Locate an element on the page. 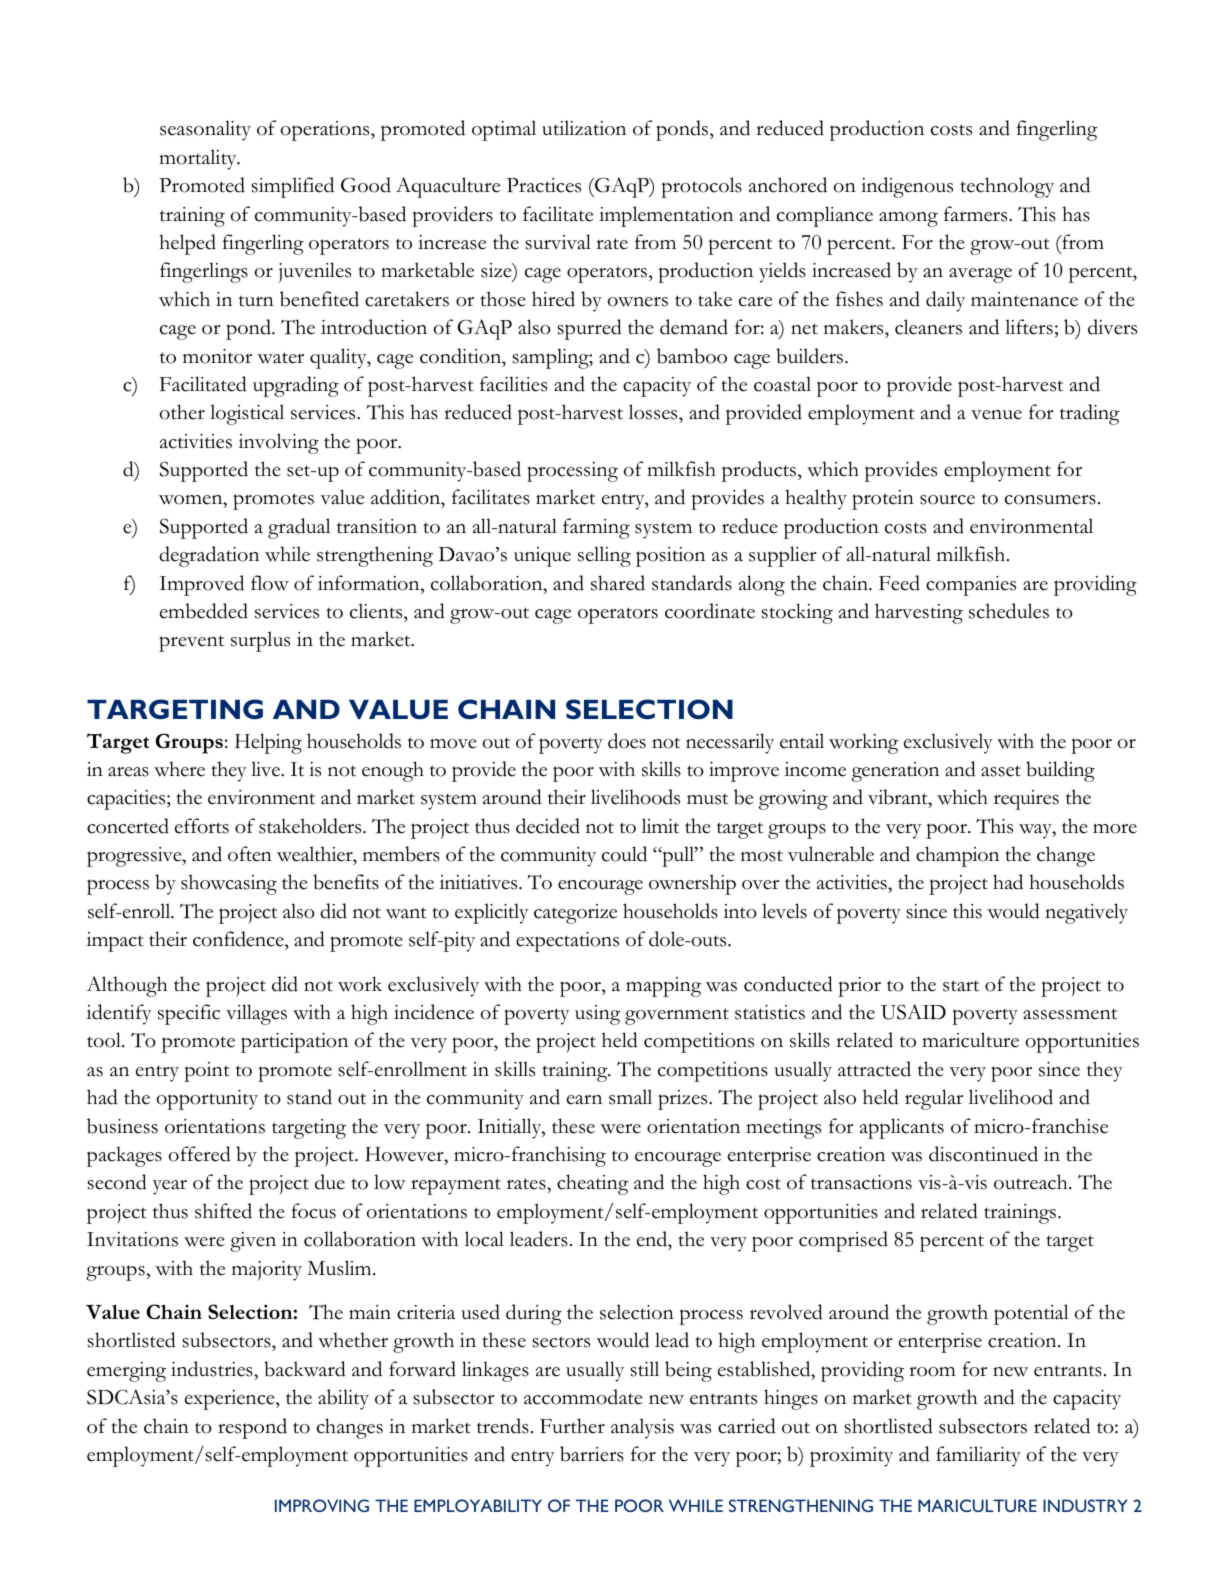  barriers is located at coordinates (592, 1454).
